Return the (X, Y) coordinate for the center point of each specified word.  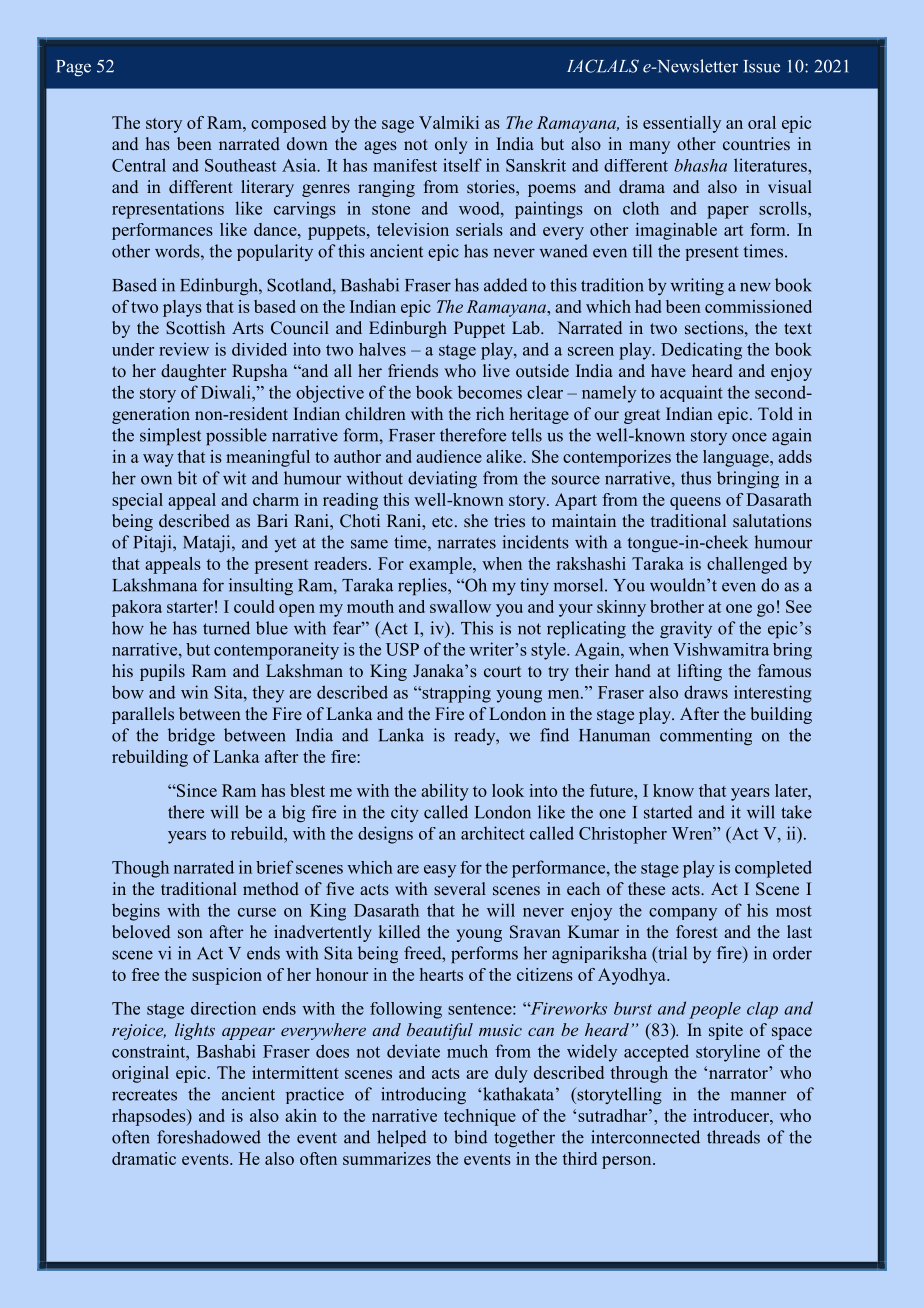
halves (382, 349)
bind (470, 1137)
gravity (686, 630)
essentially (682, 124)
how (128, 628)
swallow (460, 606)
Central (139, 165)
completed (773, 869)
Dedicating (701, 351)
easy (440, 871)
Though (140, 869)
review (184, 349)
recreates (144, 1095)
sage (398, 126)
